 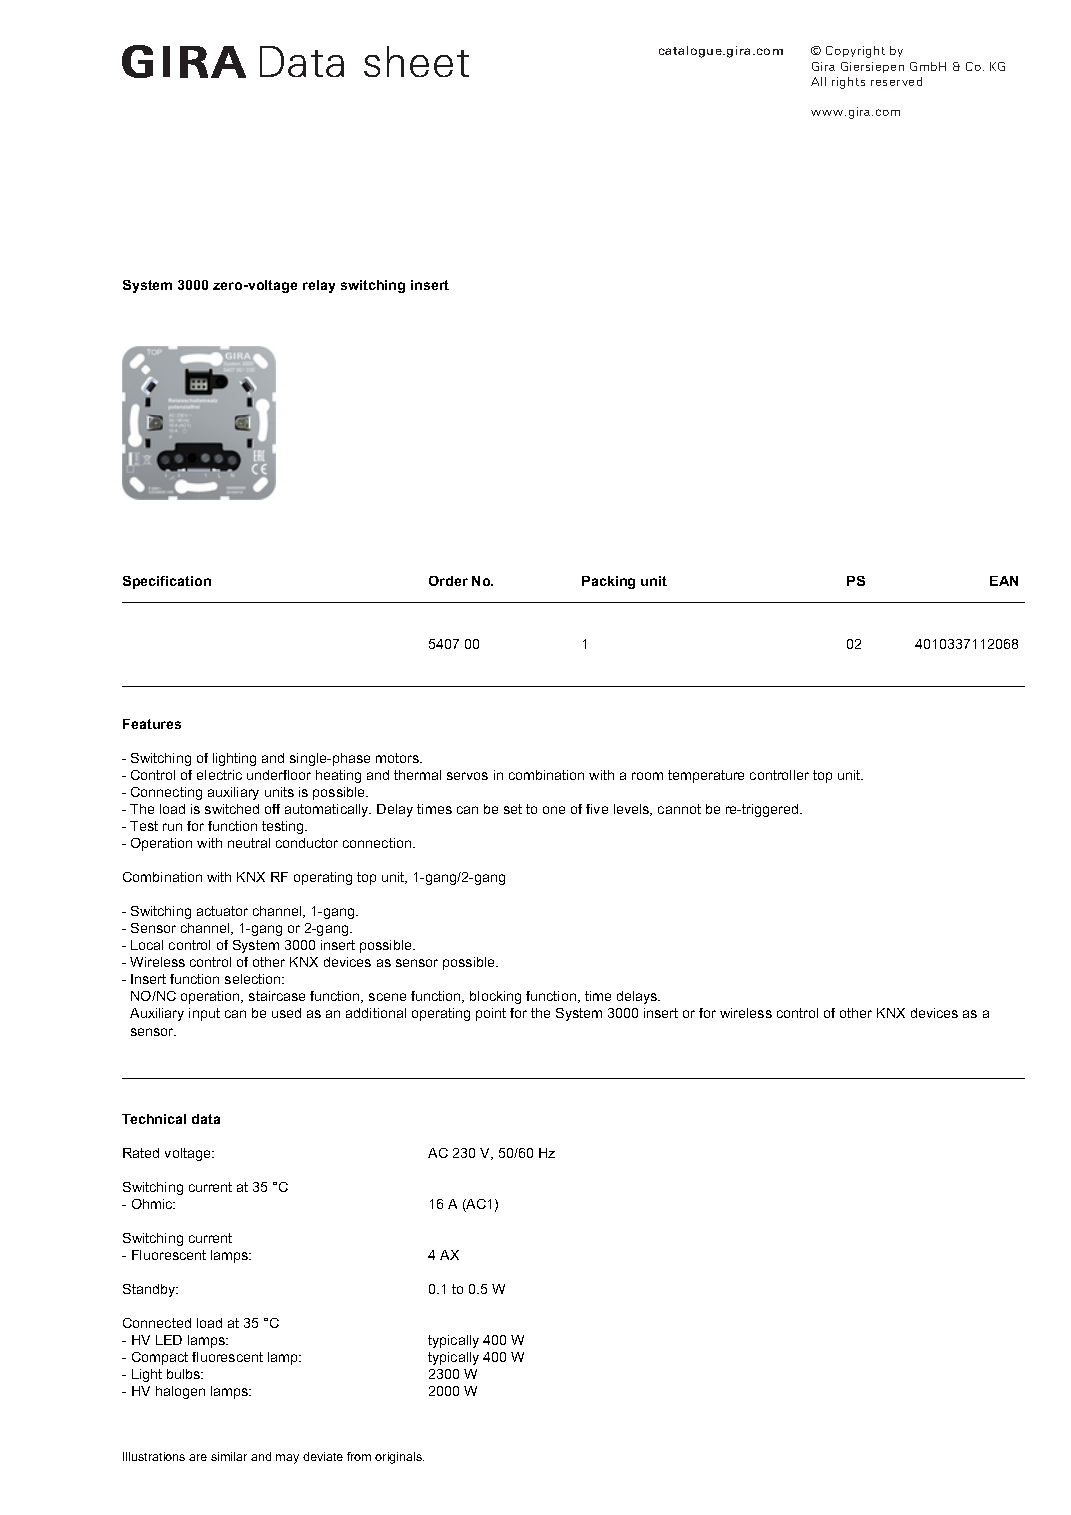 I want to click on sheet, so click(x=416, y=61).
